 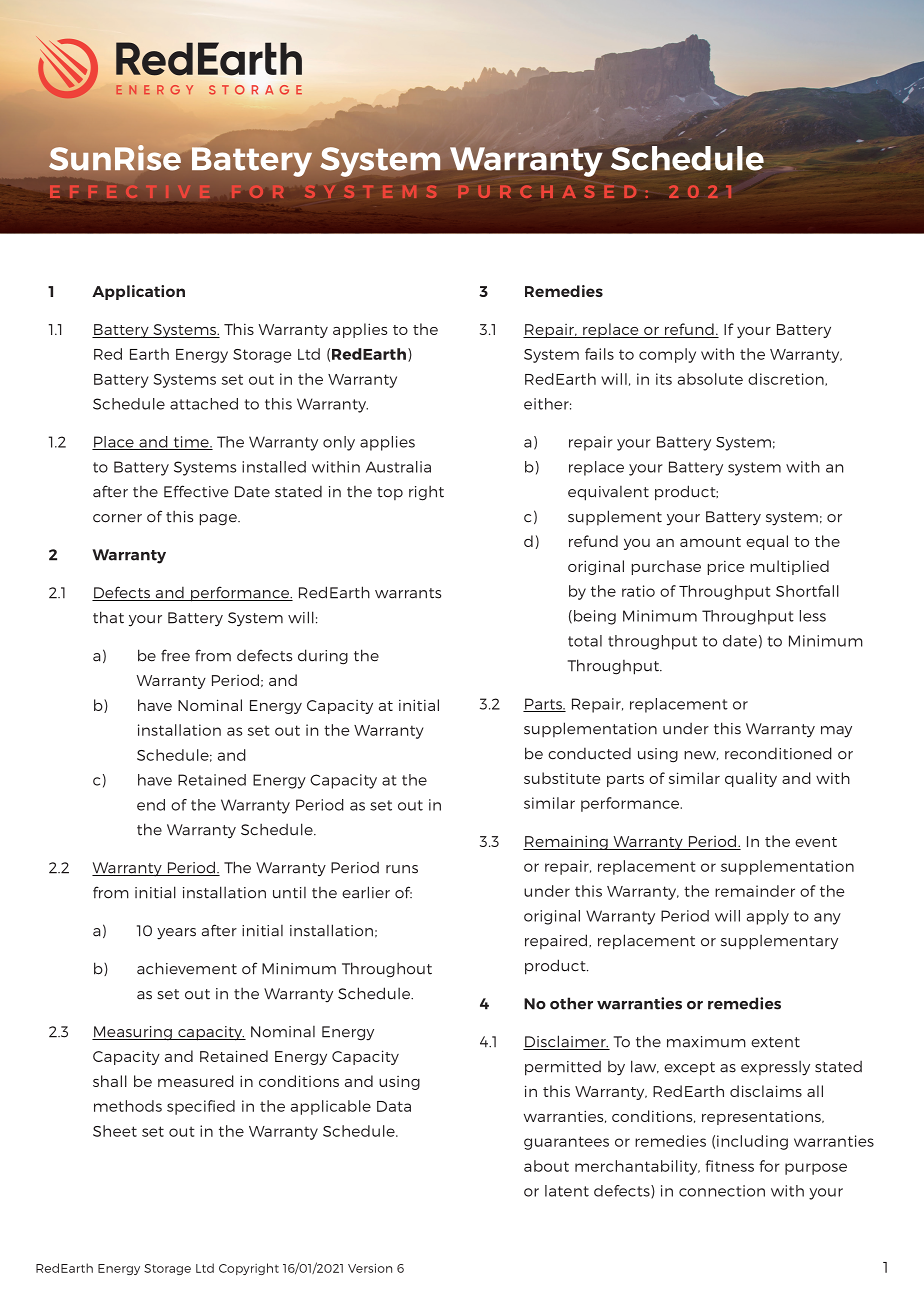 What do you see at coordinates (599, 354) in the screenshot?
I see `fails` at bounding box center [599, 354].
